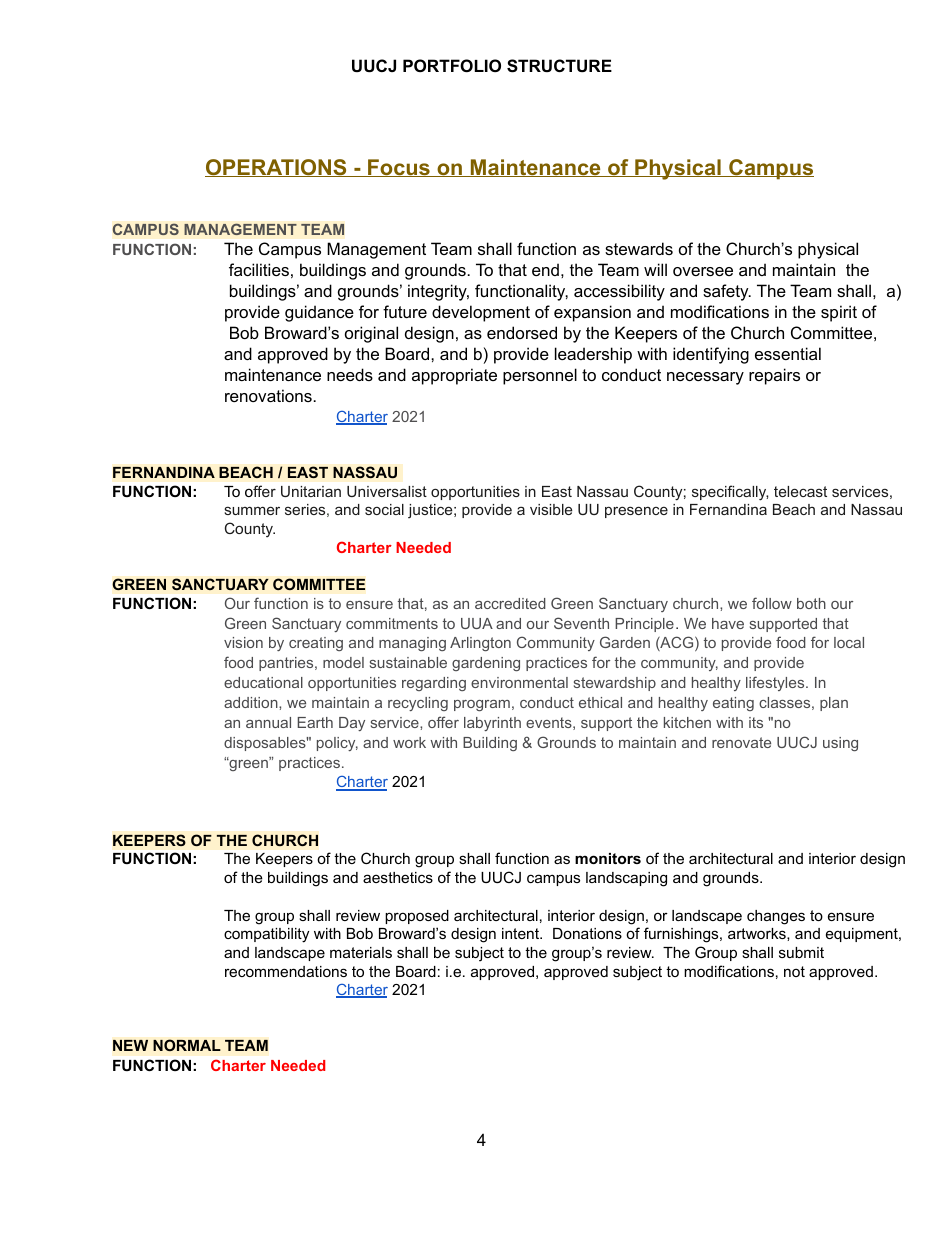  What do you see at coordinates (452, 65) in the screenshot?
I see `PORTFOLIO` at bounding box center [452, 65].
